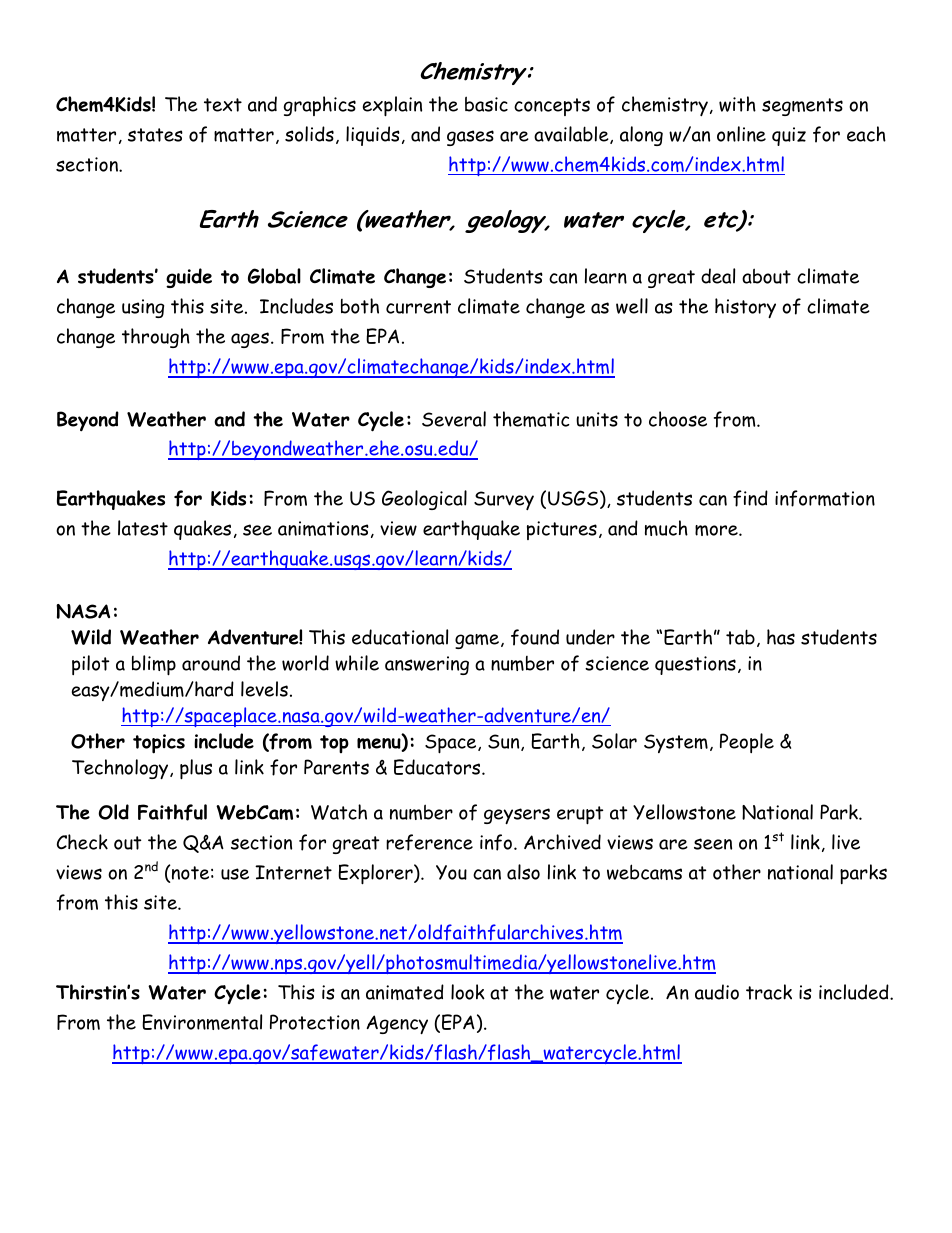 Image resolution: width=952 pixels, height=1233 pixels. Describe the element at coordinates (769, 992) in the document. I see `track` at that location.
